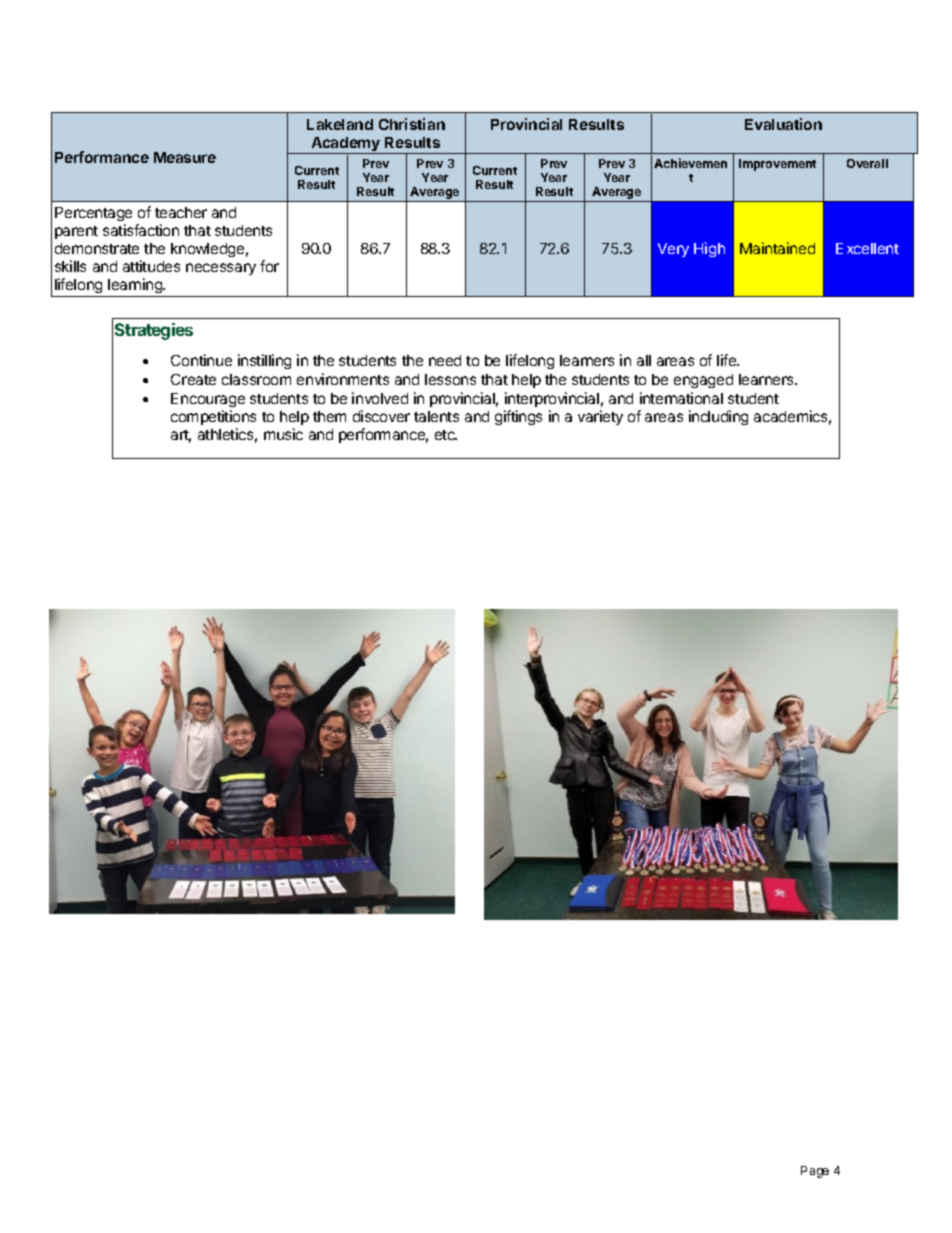 Image resolution: width=952 pixels, height=1233 pixels. What do you see at coordinates (777, 165) in the page?
I see `Improvement` at bounding box center [777, 165].
